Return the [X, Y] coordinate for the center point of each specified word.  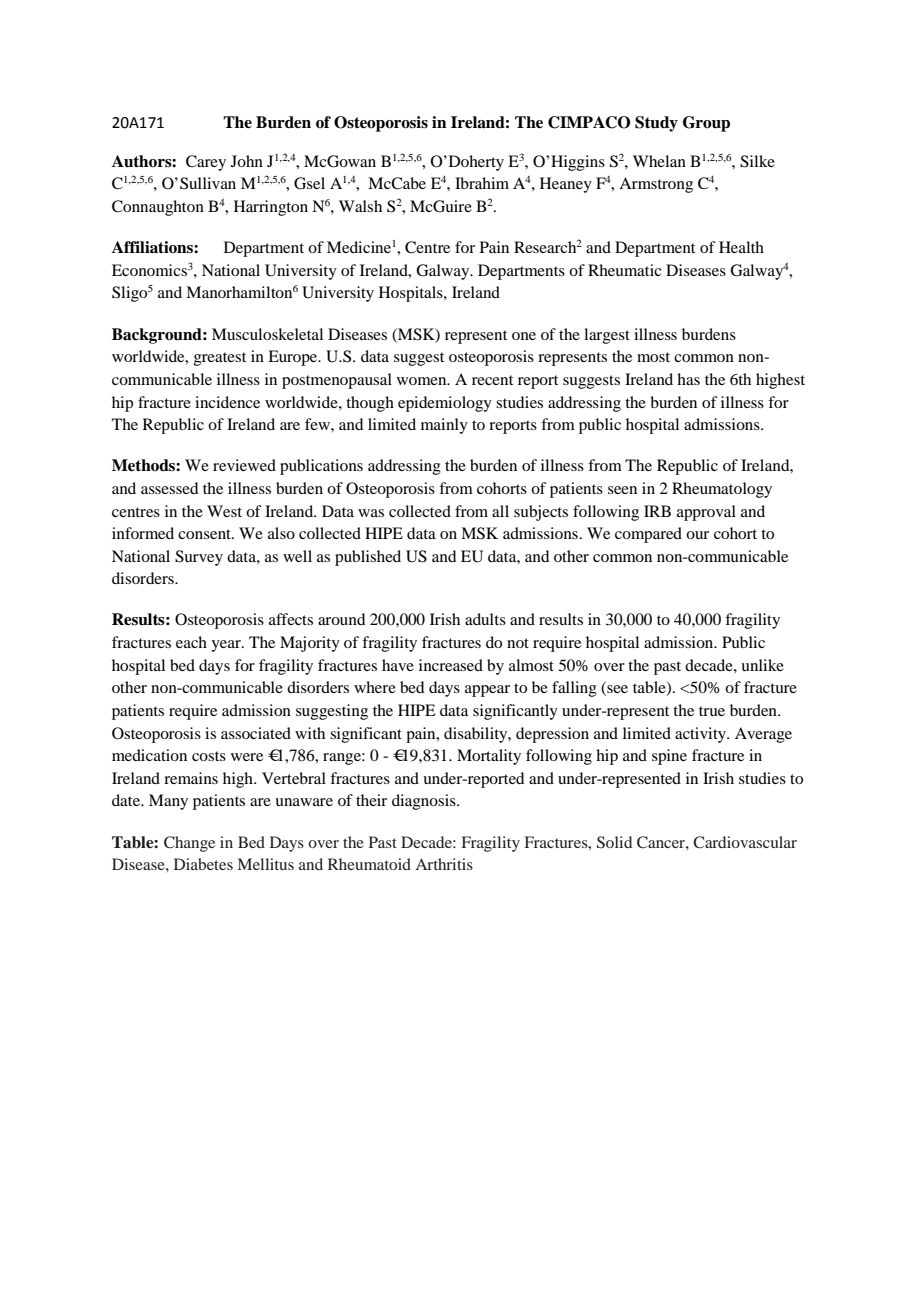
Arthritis [444, 864]
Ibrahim [482, 183]
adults [485, 619]
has [688, 379]
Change [189, 844]
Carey [206, 163]
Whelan [659, 161]
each [191, 642]
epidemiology [445, 404]
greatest [220, 359]
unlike [762, 665]
